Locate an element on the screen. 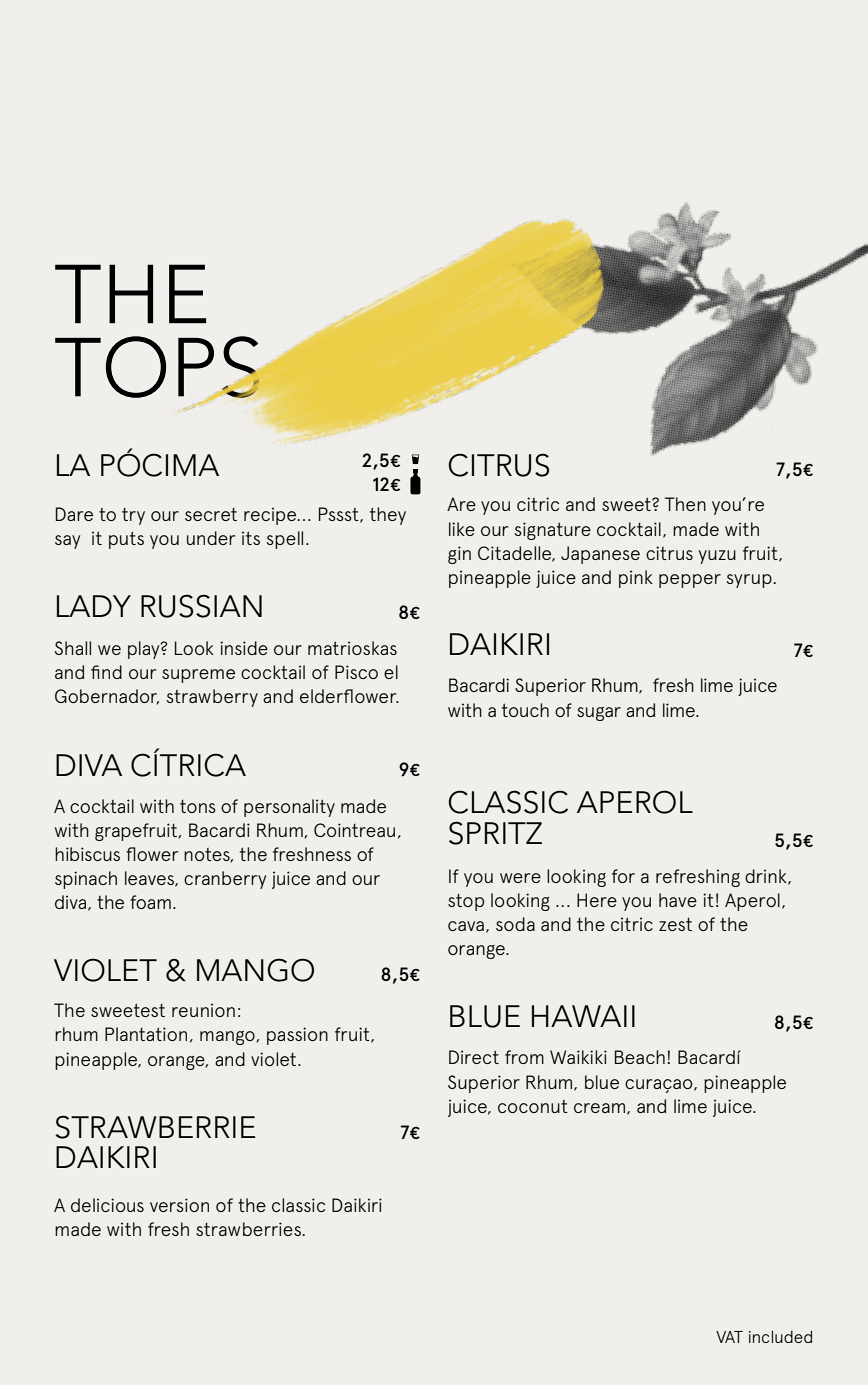 Image resolution: width=868 pixels, height=1385 pixels. strawberry is located at coordinates (212, 698).
